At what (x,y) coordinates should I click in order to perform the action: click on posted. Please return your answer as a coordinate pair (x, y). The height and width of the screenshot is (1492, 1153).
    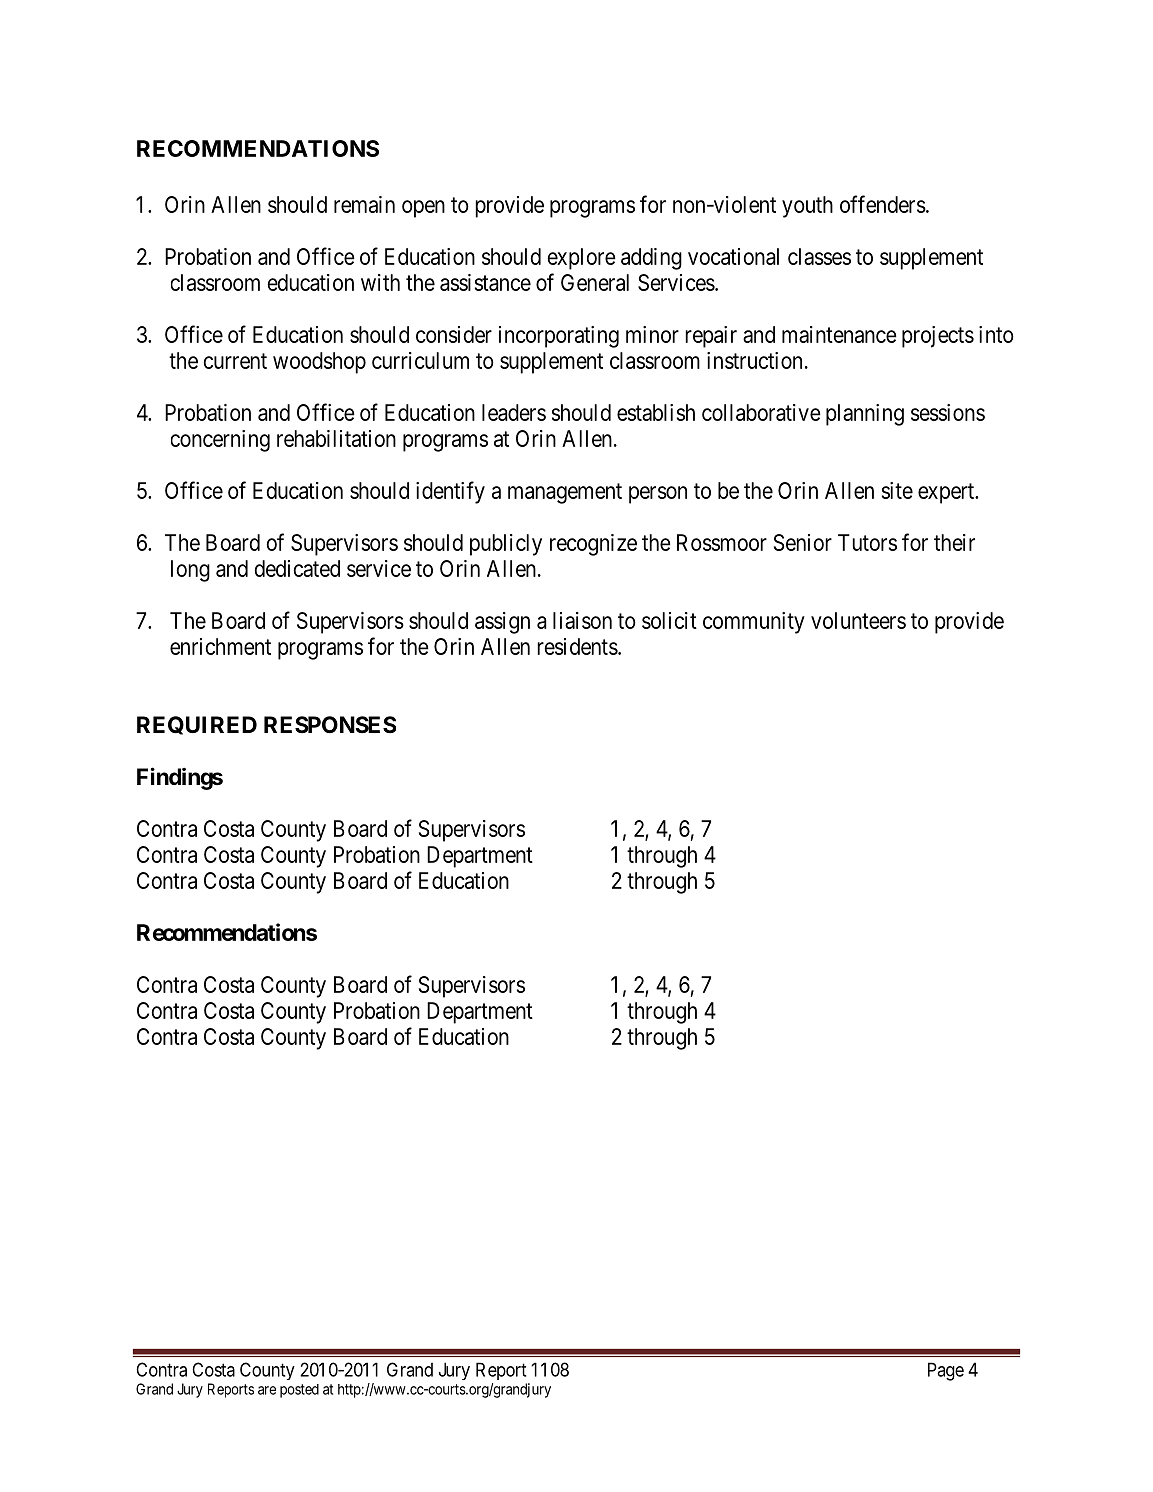
    Looking at the image, I should click on (299, 1391).
